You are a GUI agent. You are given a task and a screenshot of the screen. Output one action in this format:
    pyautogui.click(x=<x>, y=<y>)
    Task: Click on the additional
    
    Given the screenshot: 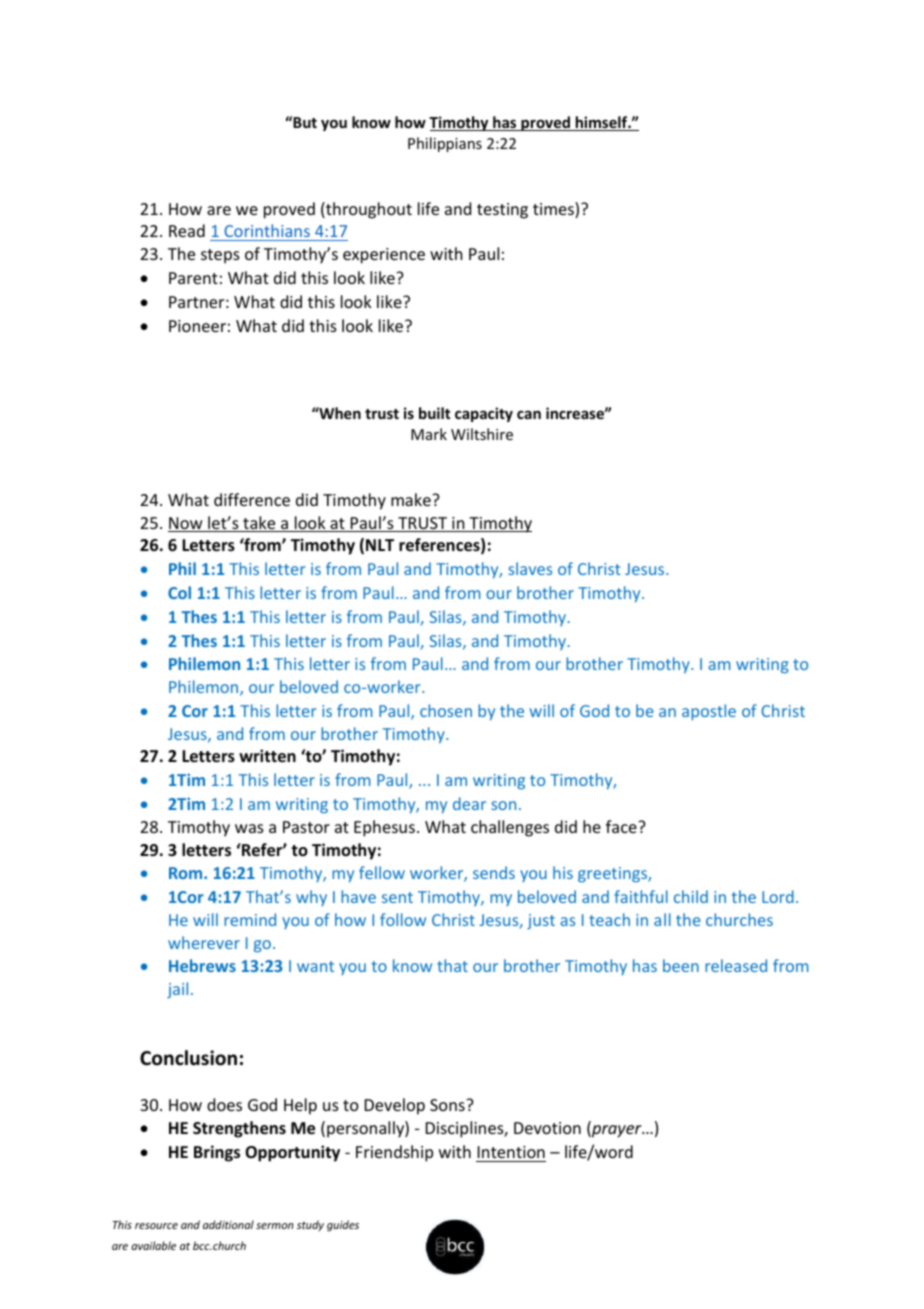 What is the action you would take?
    pyautogui.click(x=228, y=1224)
